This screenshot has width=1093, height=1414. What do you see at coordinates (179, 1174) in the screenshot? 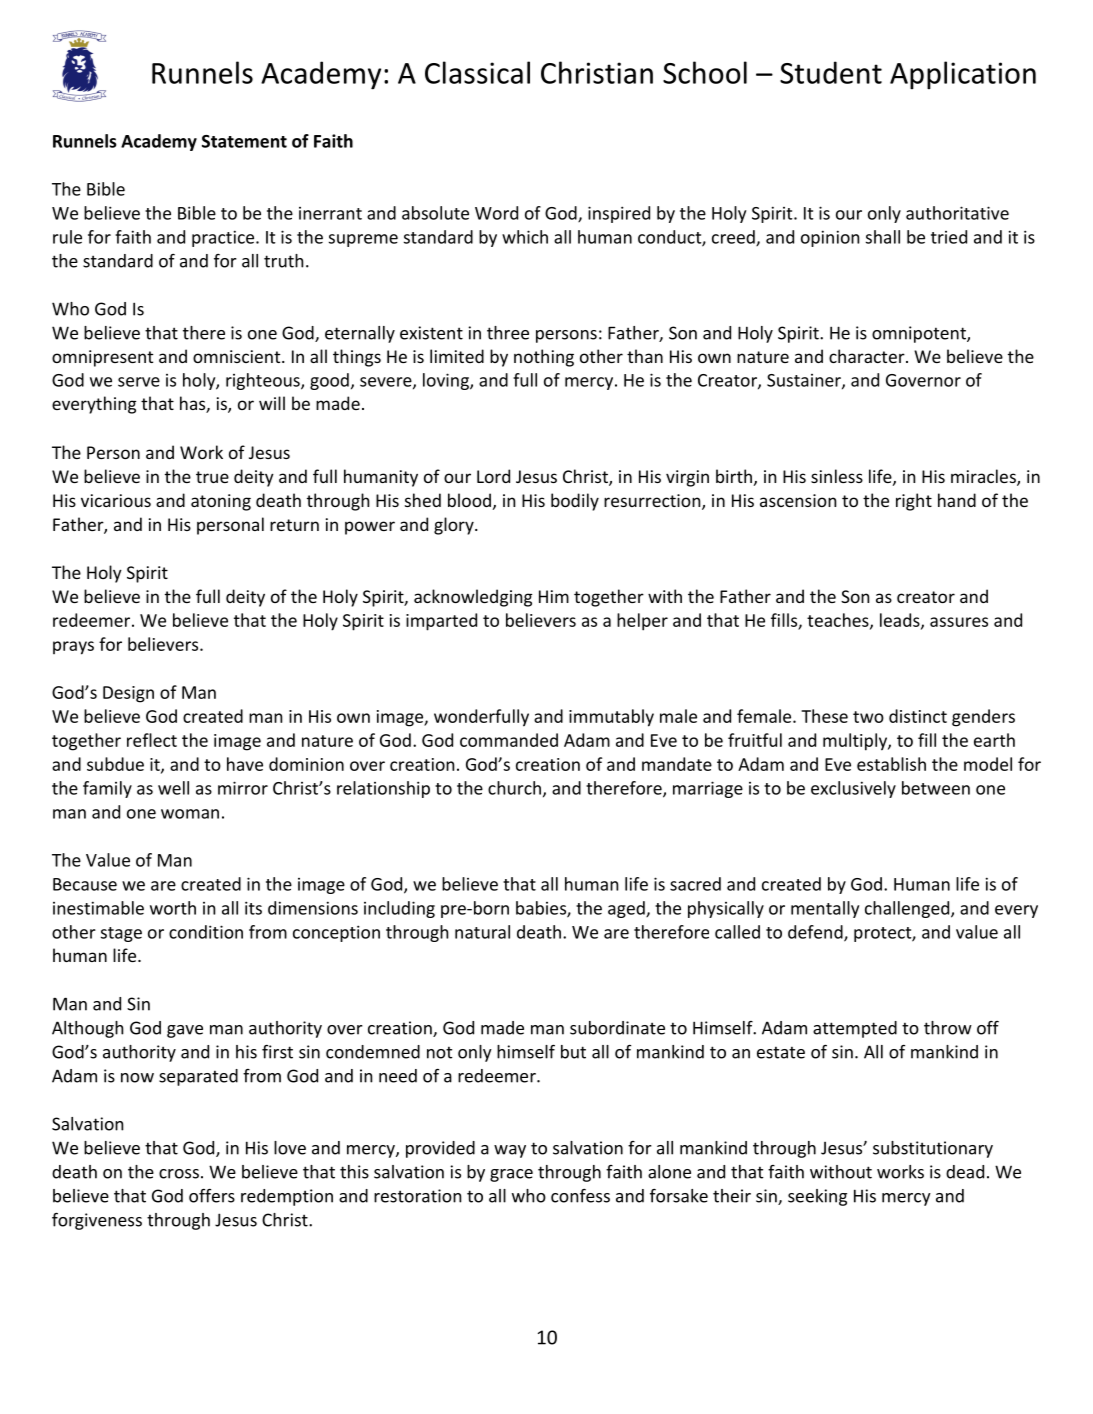
I see `cross` at bounding box center [179, 1174].
